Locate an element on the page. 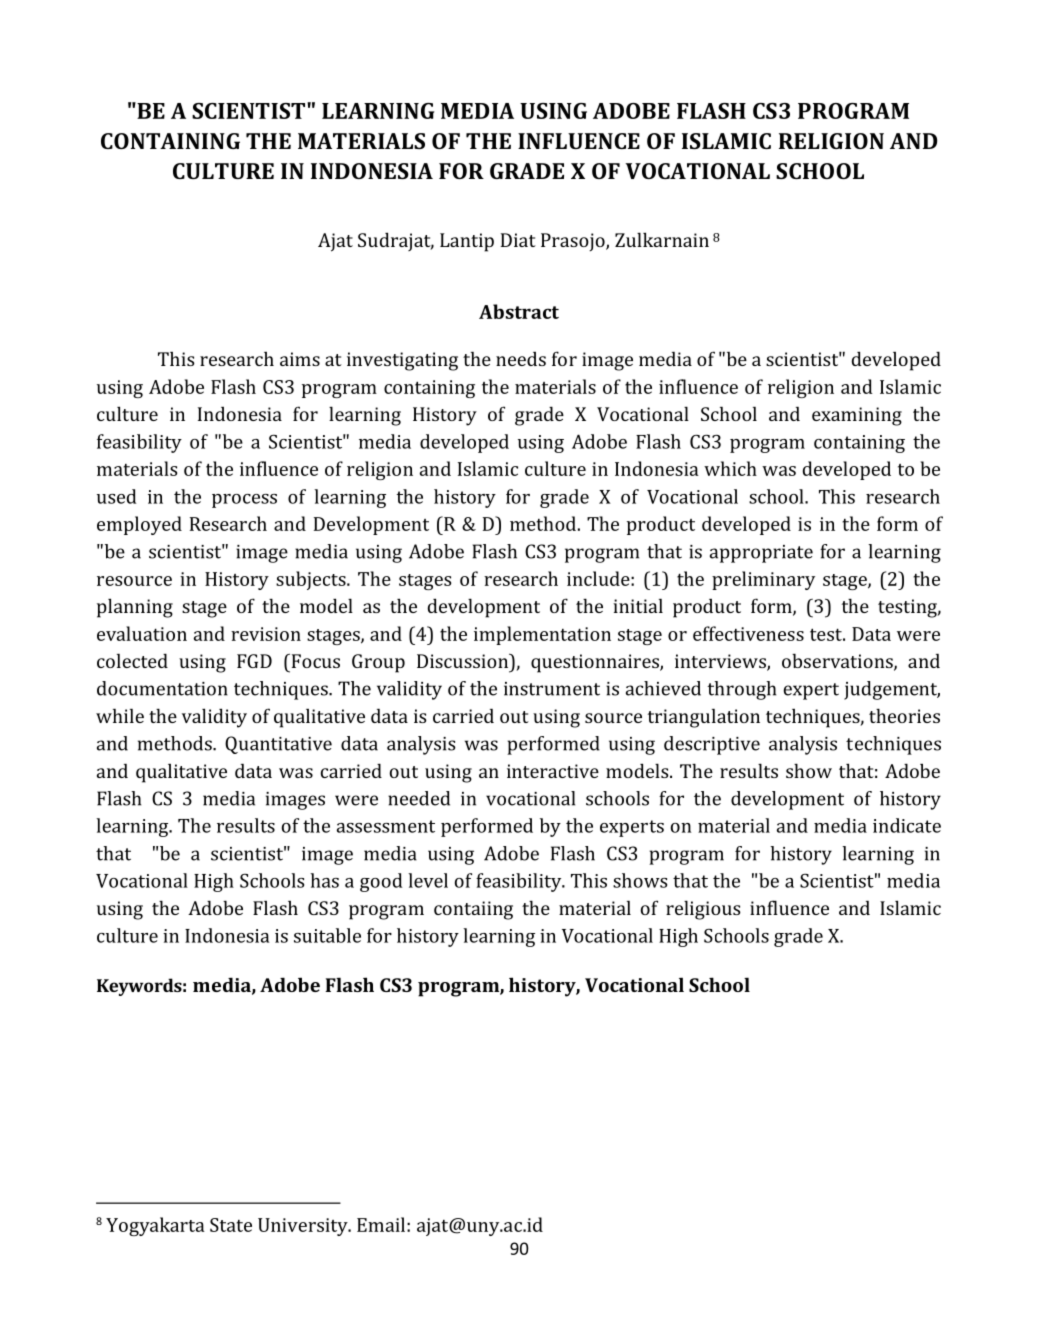 This image has height=1343, width=1038. suitable is located at coordinates (327, 935).
